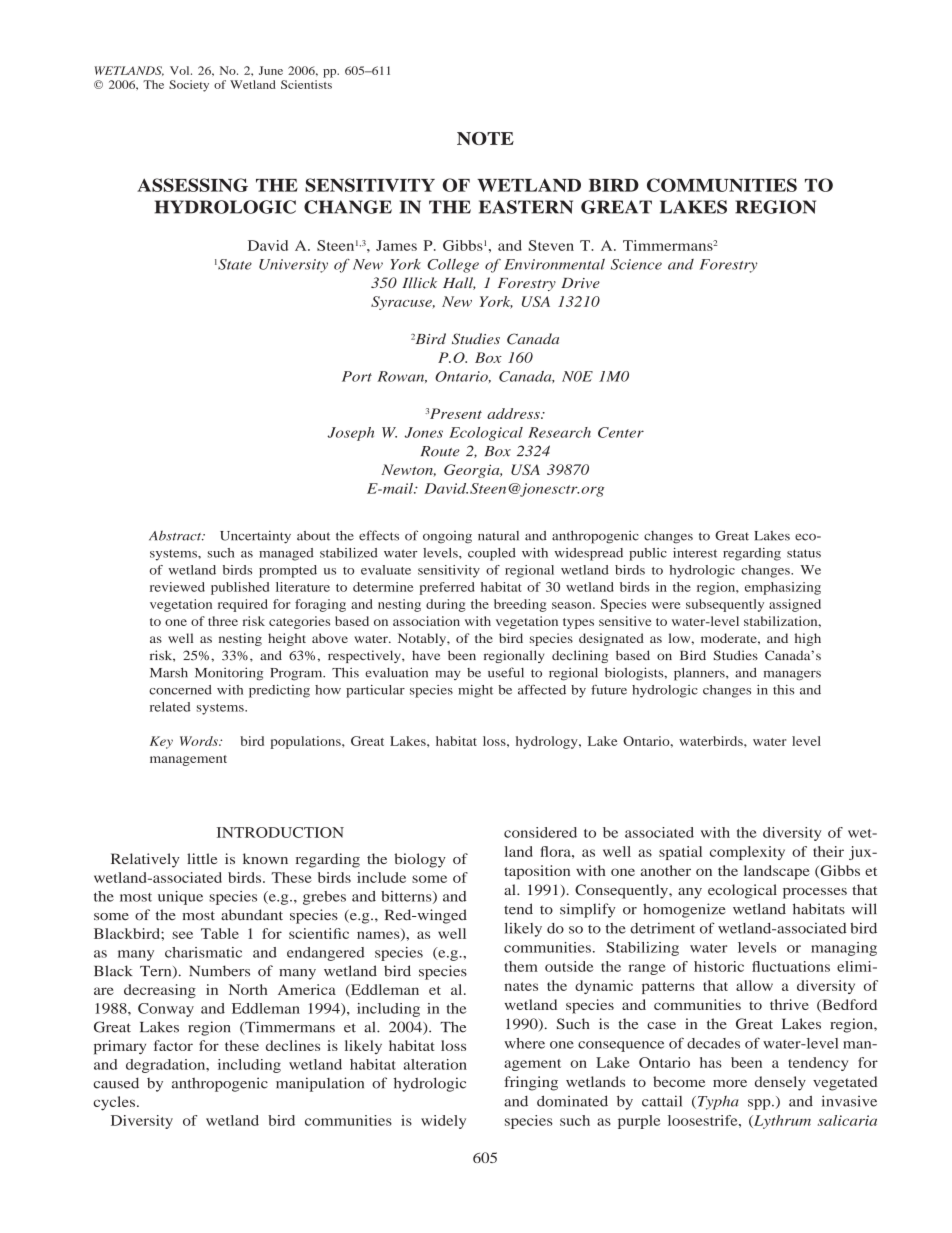 The width and height of the screenshot is (952, 1233). Describe the element at coordinates (189, 86) in the screenshot. I see `Society` at that location.
